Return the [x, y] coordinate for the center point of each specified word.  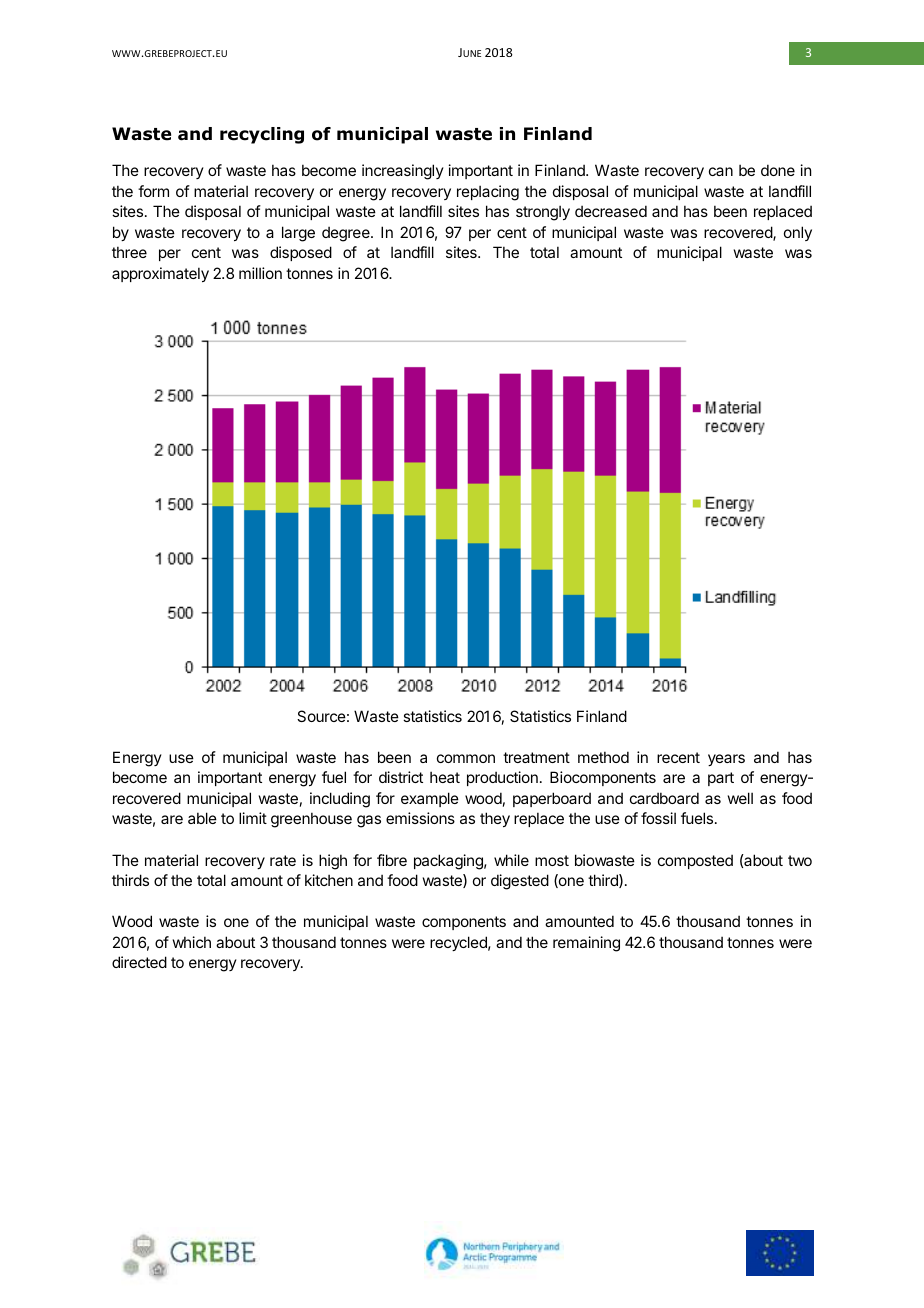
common [466, 758]
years [726, 760]
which [192, 942]
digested [520, 882]
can [721, 171]
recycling [262, 135]
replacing [488, 193]
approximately [160, 274]
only [798, 233]
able [202, 818]
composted [695, 861]
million [260, 273]
